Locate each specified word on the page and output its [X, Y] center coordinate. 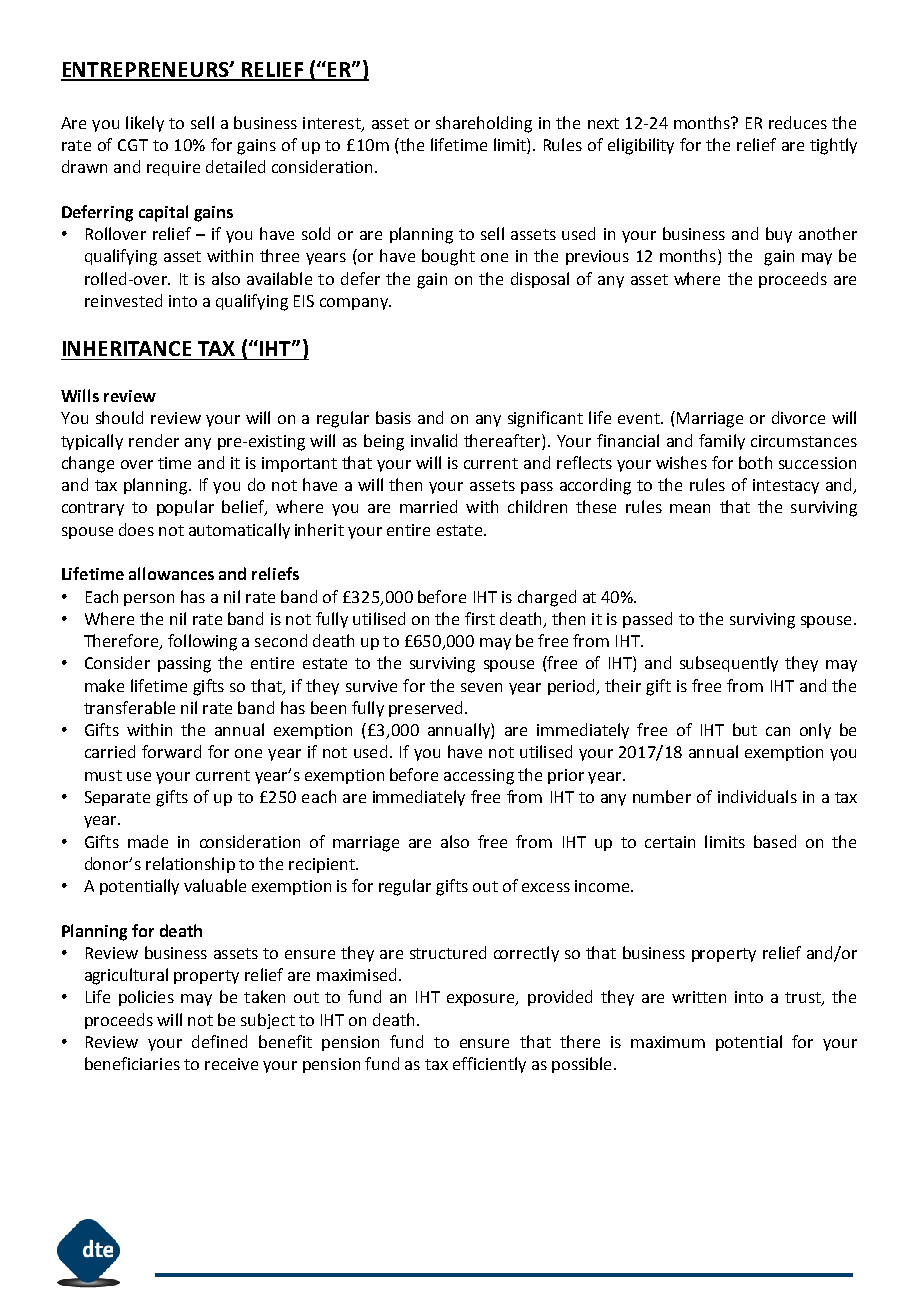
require [173, 168]
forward [171, 751]
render [154, 440]
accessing [479, 777]
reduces [798, 122]
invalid [434, 440]
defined [219, 1041]
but [745, 729]
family [722, 442]
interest [333, 124]
